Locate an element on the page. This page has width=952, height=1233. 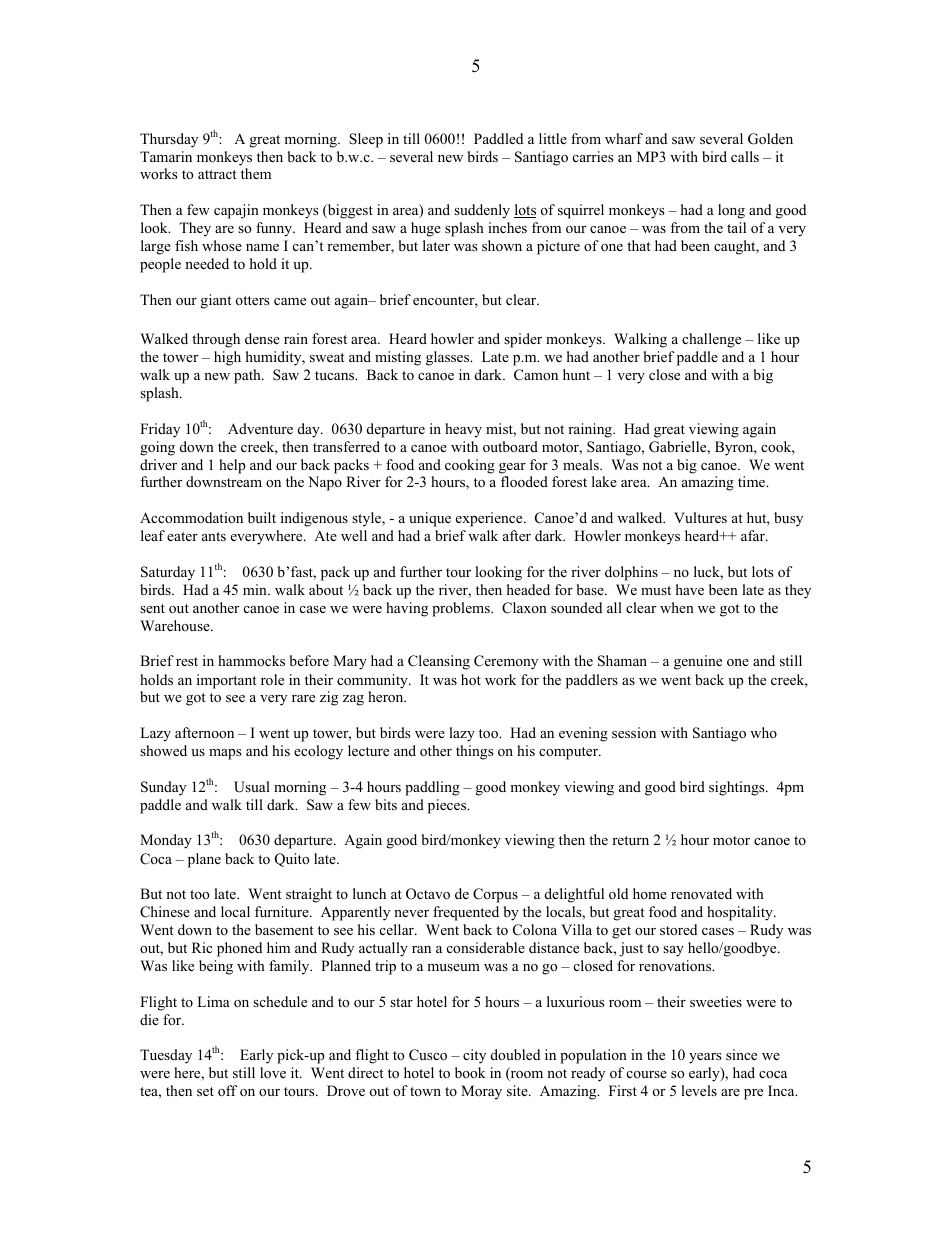
off is located at coordinates (227, 1091).
